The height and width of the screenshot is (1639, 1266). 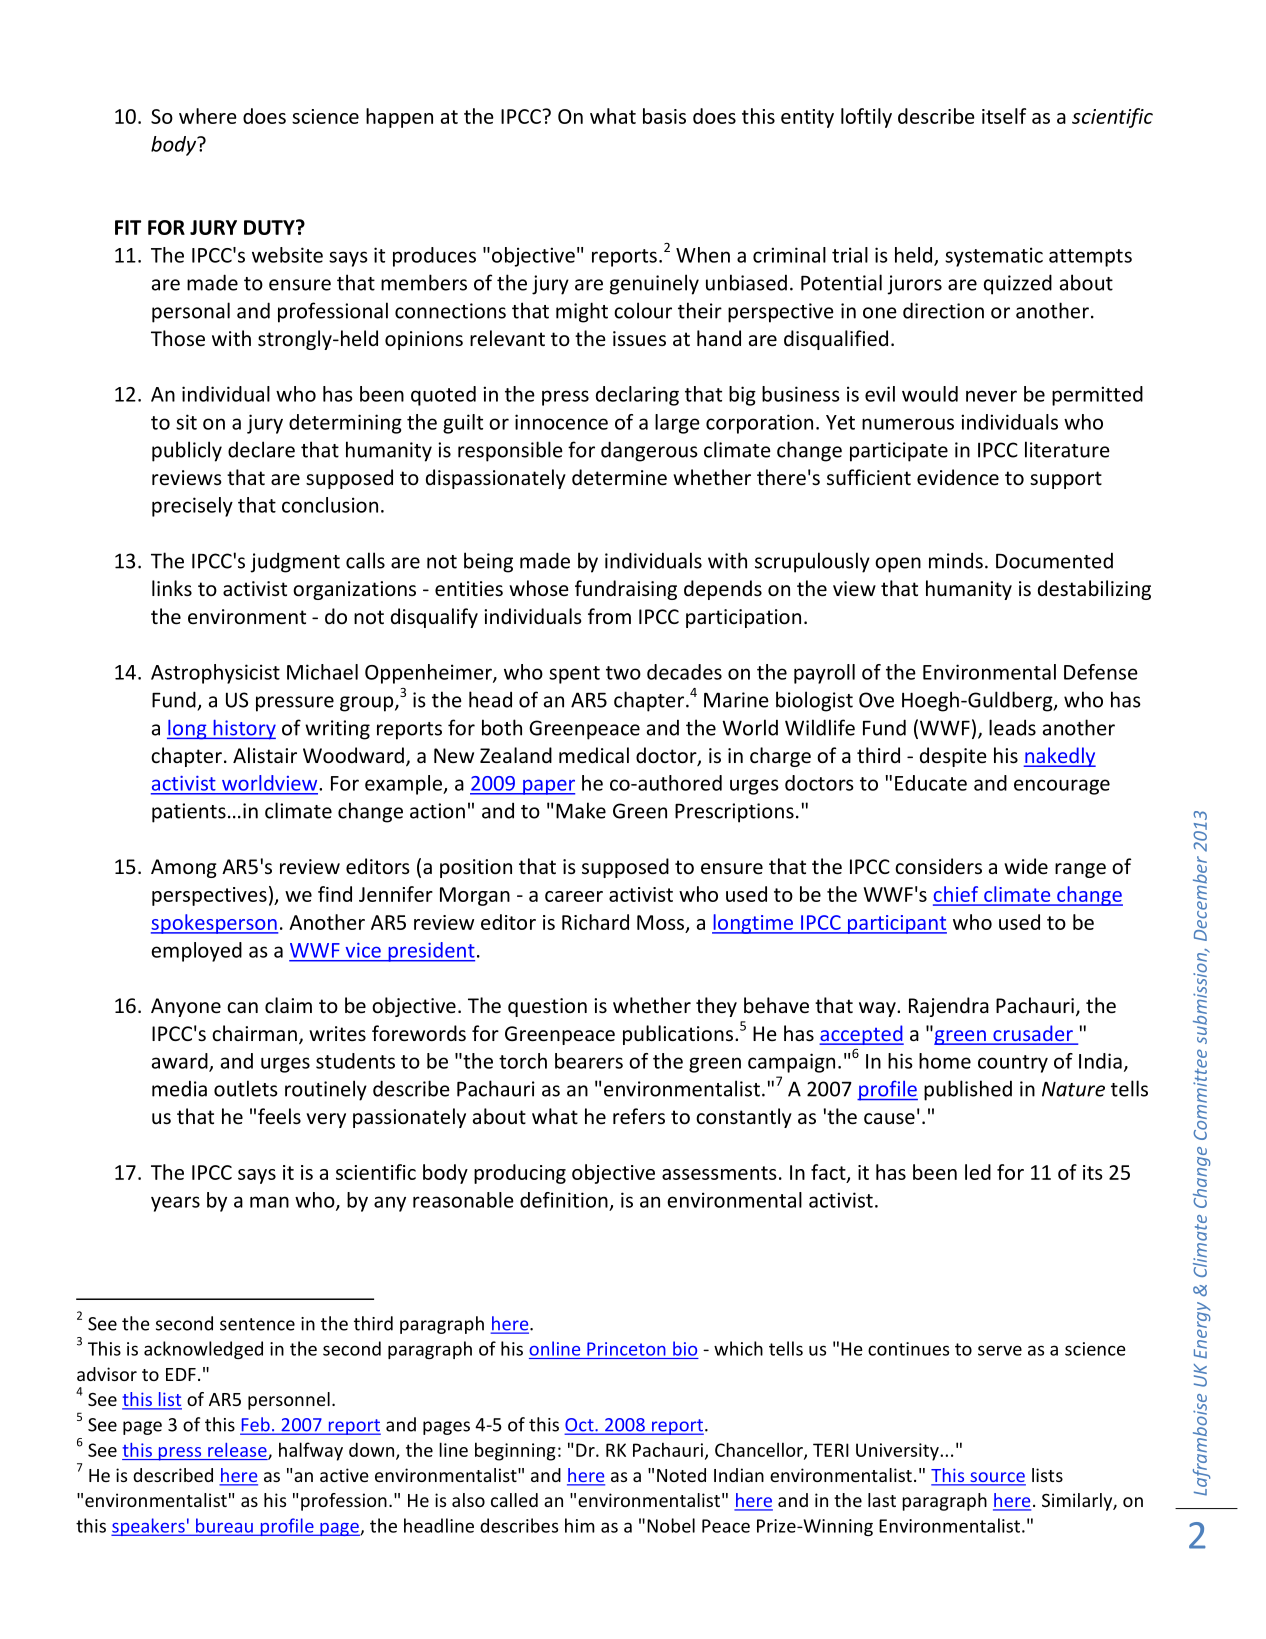 What do you see at coordinates (664, 116) in the screenshot?
I see `basis` at bounding box center [664, 116].
